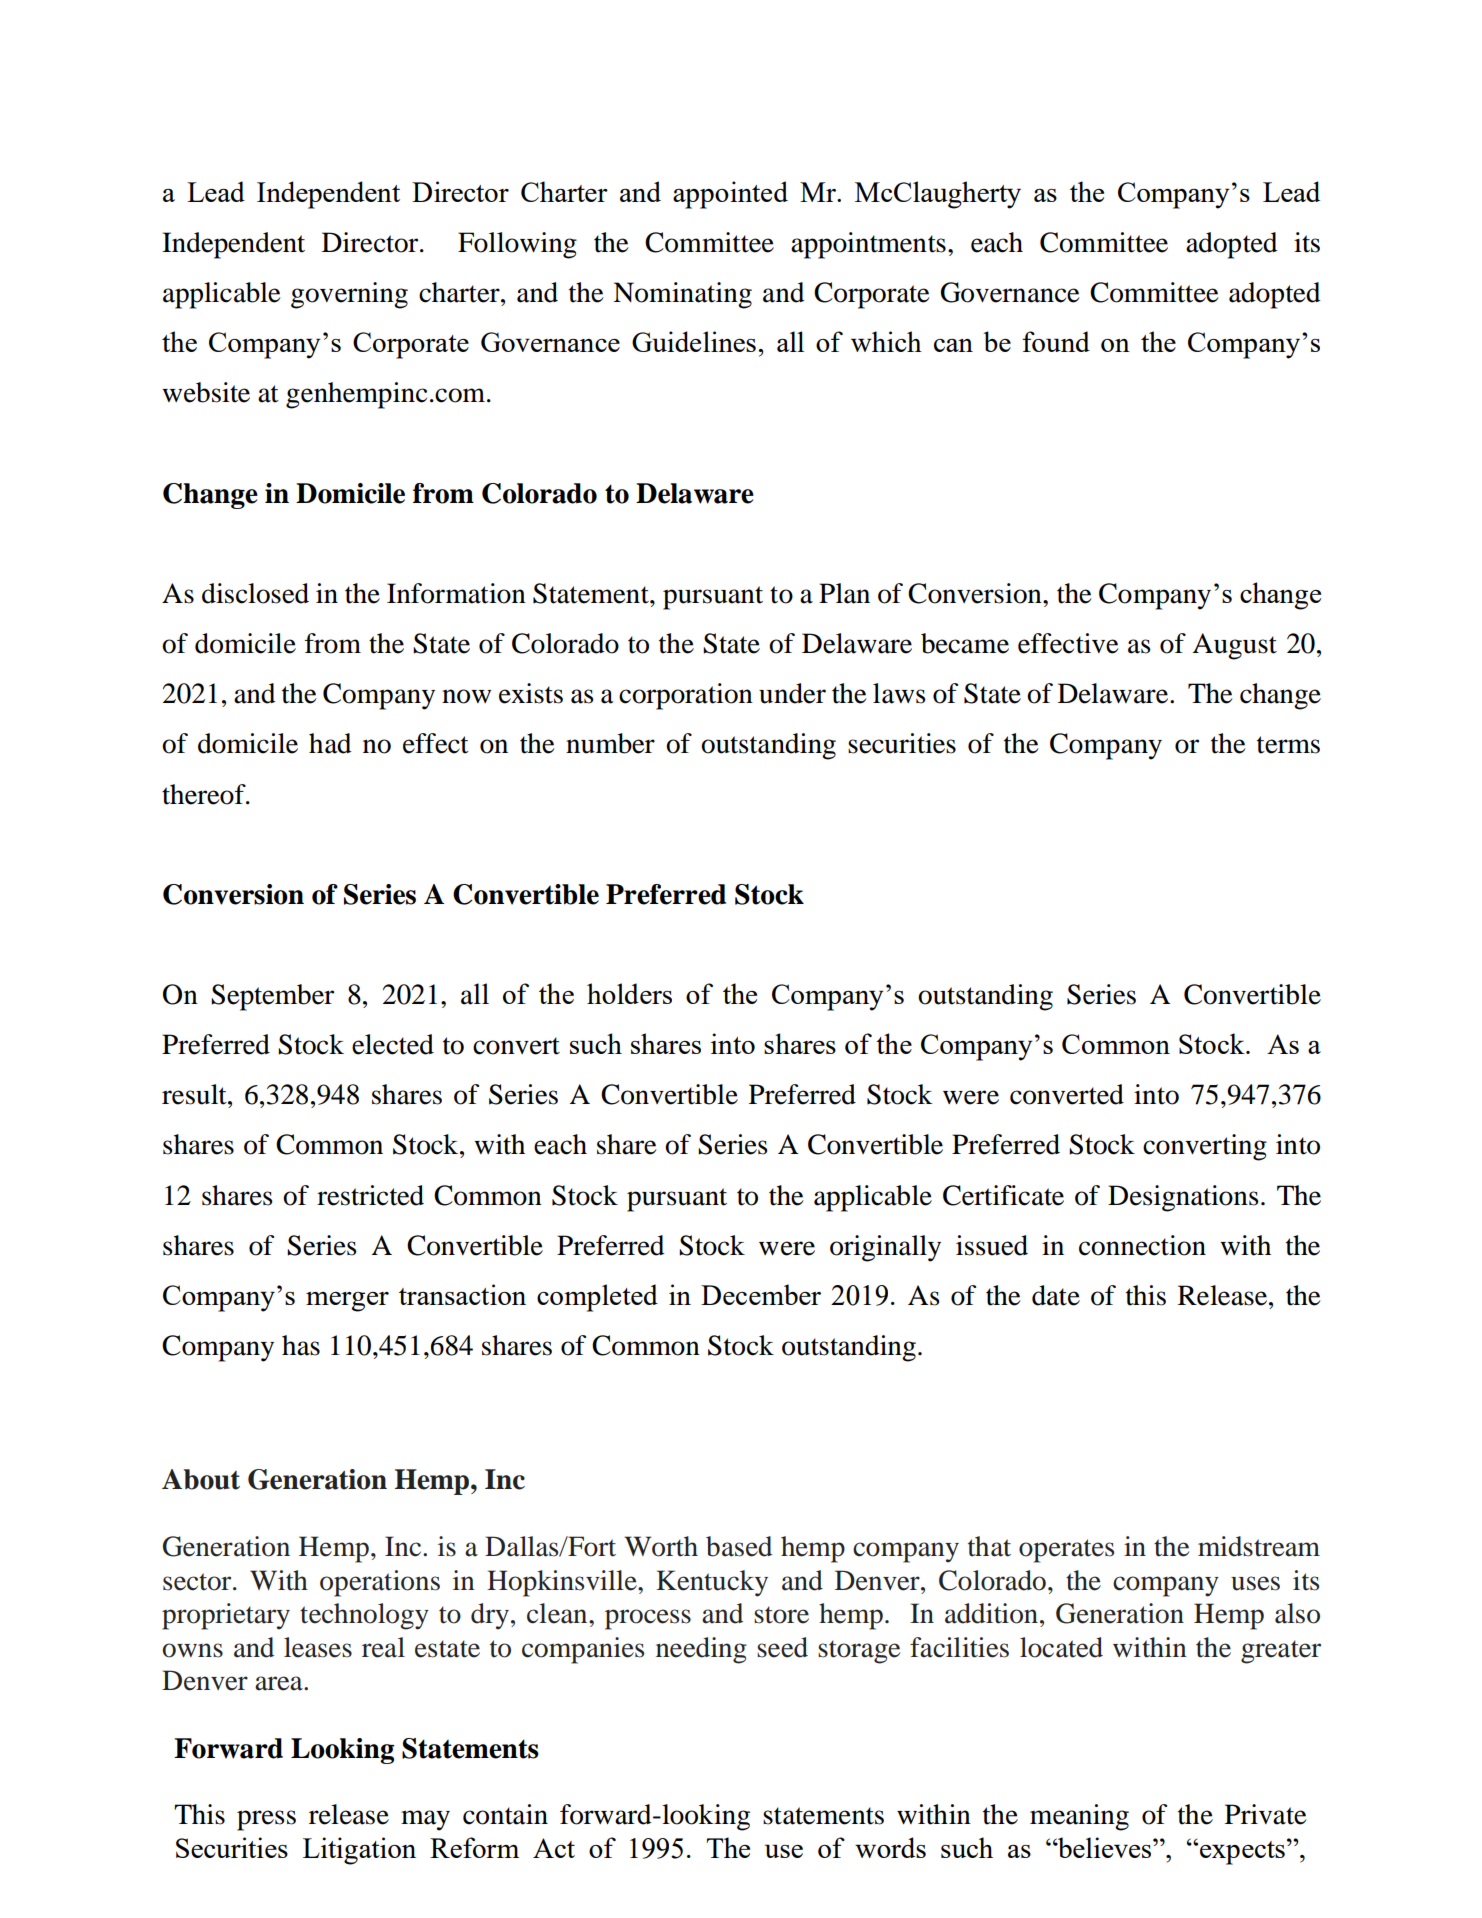 This image has height=1918, width=1482. Describe the element at coordinates (629, 993) in the image. I see `holders` at that location.
